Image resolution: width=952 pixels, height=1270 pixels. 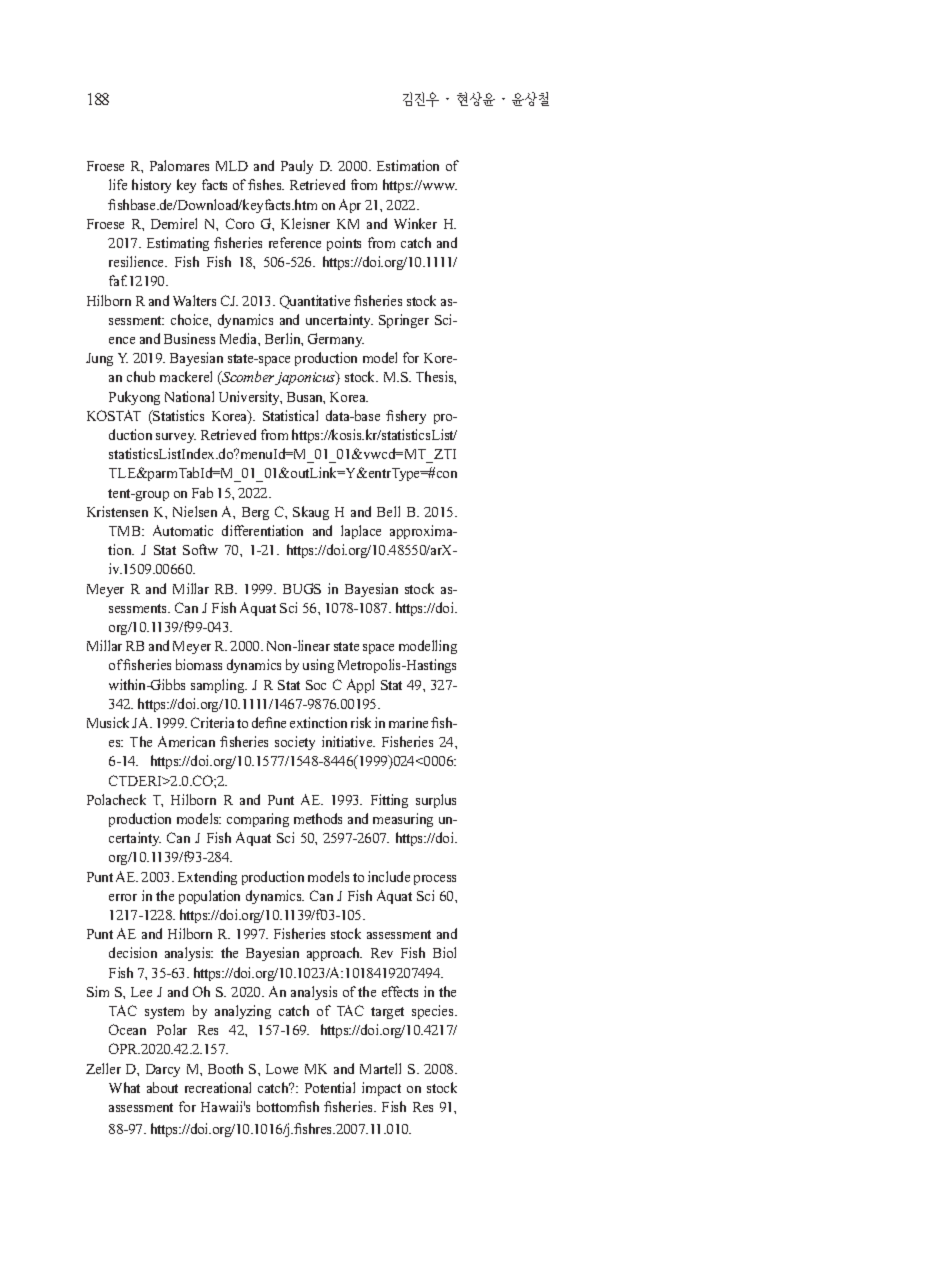 What do you see at coordinates (282, 1069) in the screenshot?
I see `Lowe` at bounding box center [282, 1069].
